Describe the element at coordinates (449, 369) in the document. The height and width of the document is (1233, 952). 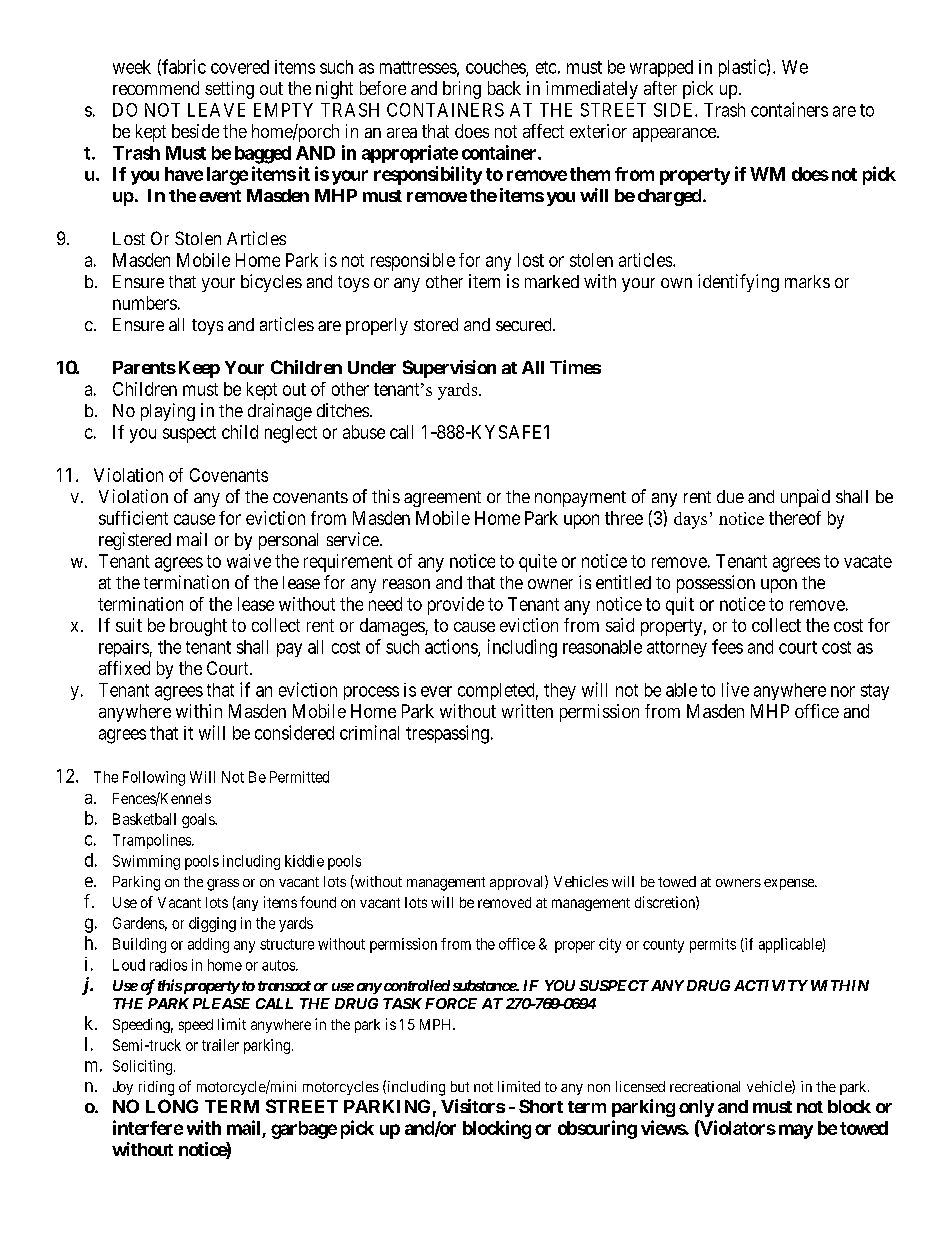
I see `Supervision` at that location.
